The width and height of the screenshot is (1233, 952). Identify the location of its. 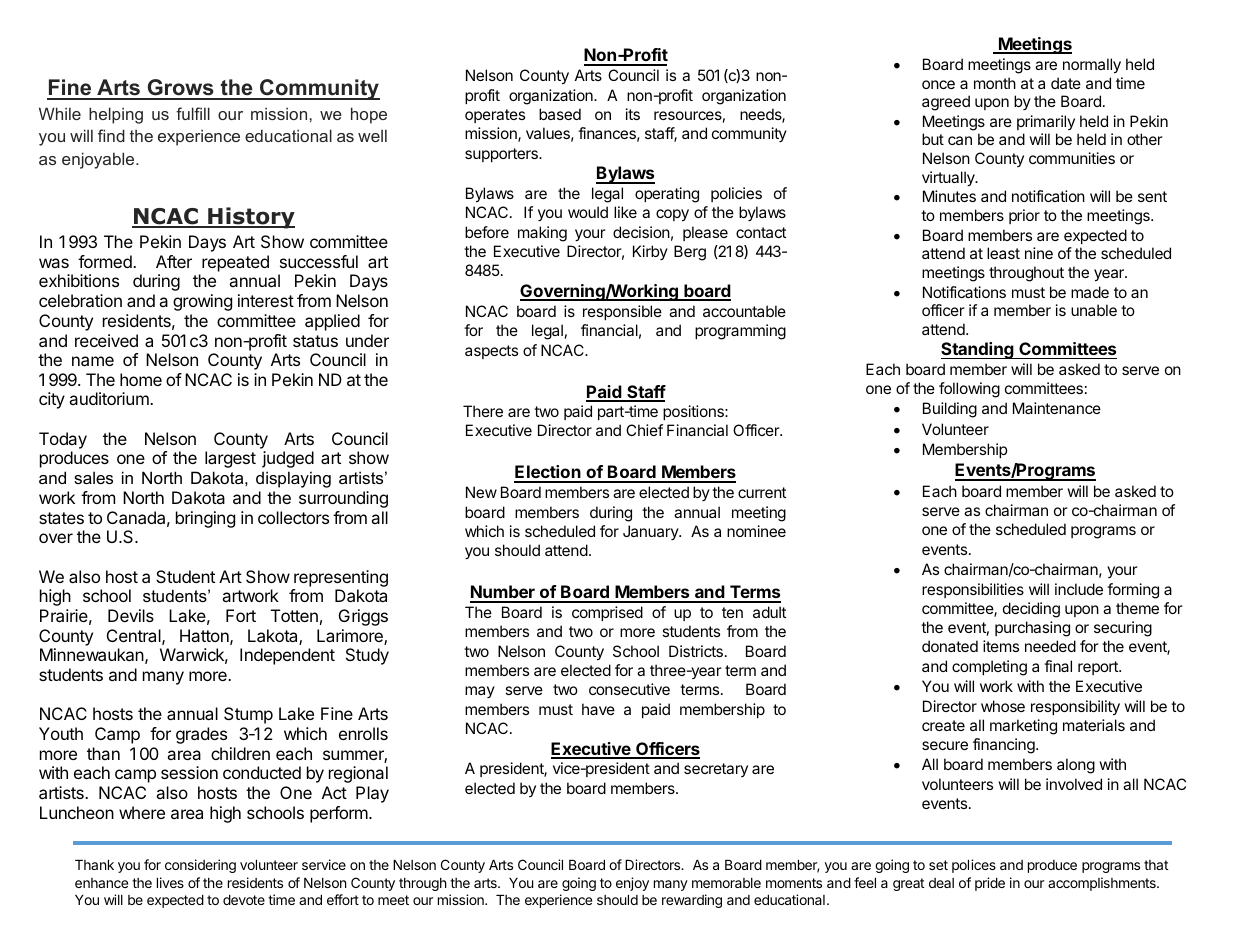
(633, 114).
